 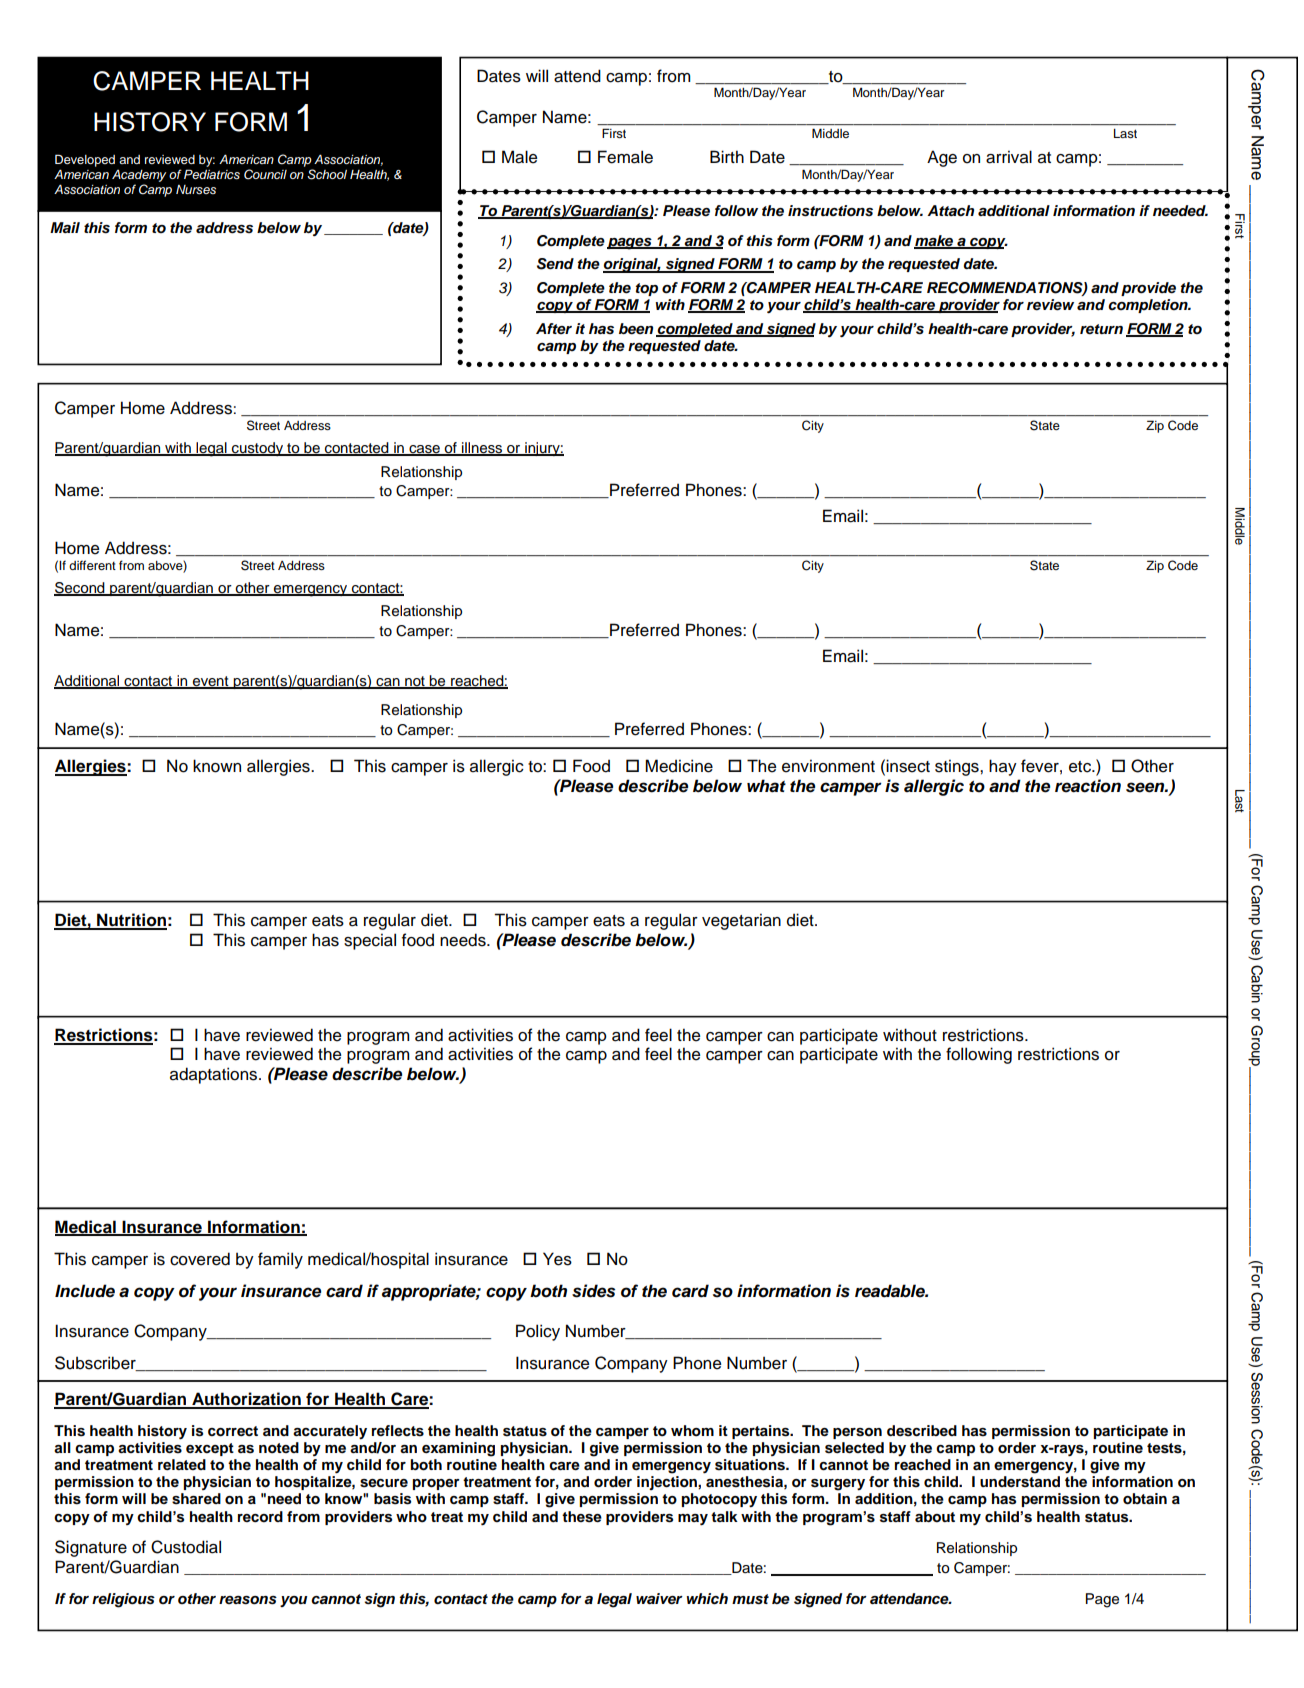 I want to click on custody, so click(x=258, y=449).
